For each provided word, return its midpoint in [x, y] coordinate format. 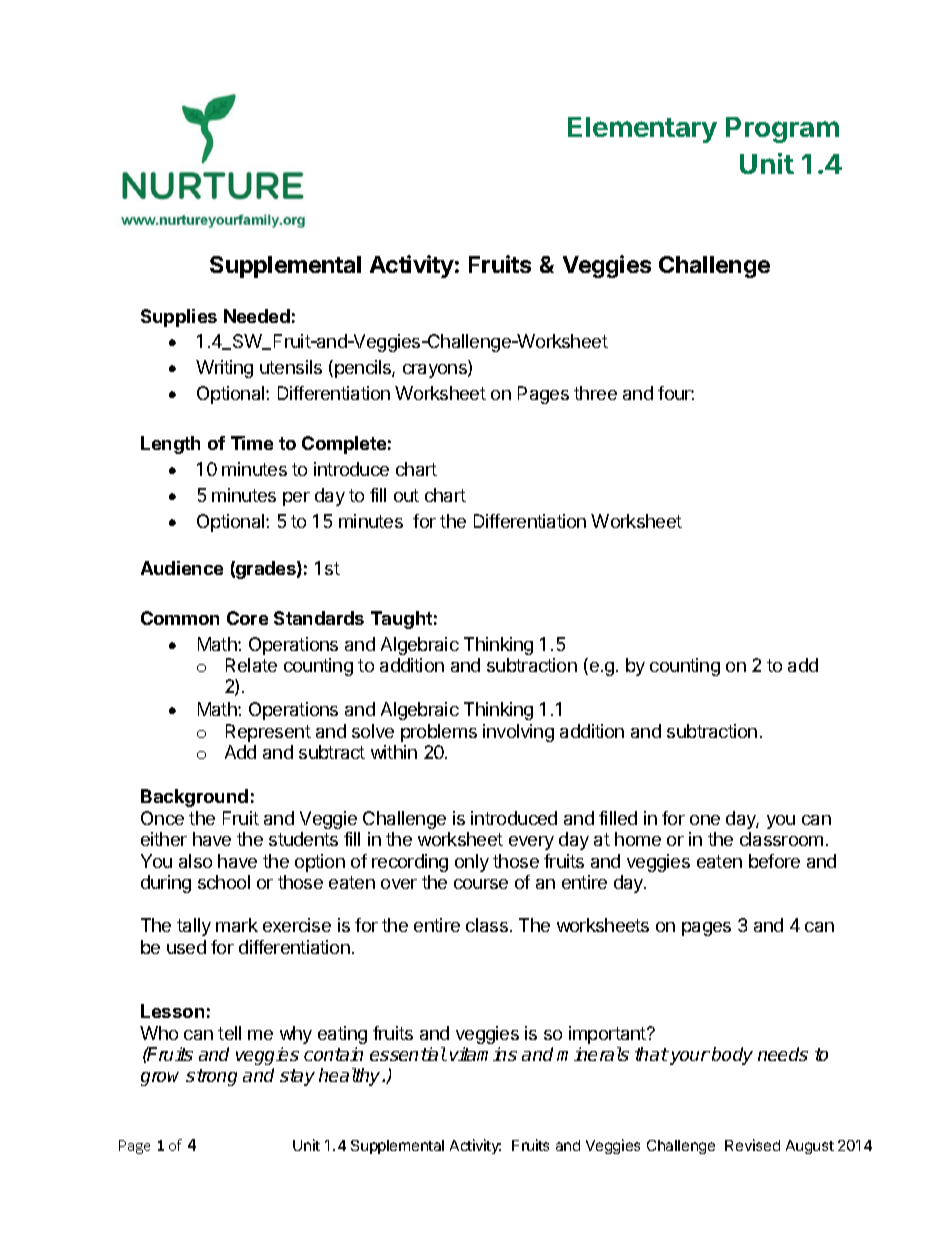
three [595, 393]
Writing [224, 369]
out [406, 495]
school [224, 882]
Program [782, 130]
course [481, 884]
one [705, 820]
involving [518, 733]
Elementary [642, 130]
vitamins [483, 1054]
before [774, 861]
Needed [257, 316]
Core [247, 618]
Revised [752, 1145]
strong [211, 1077]
